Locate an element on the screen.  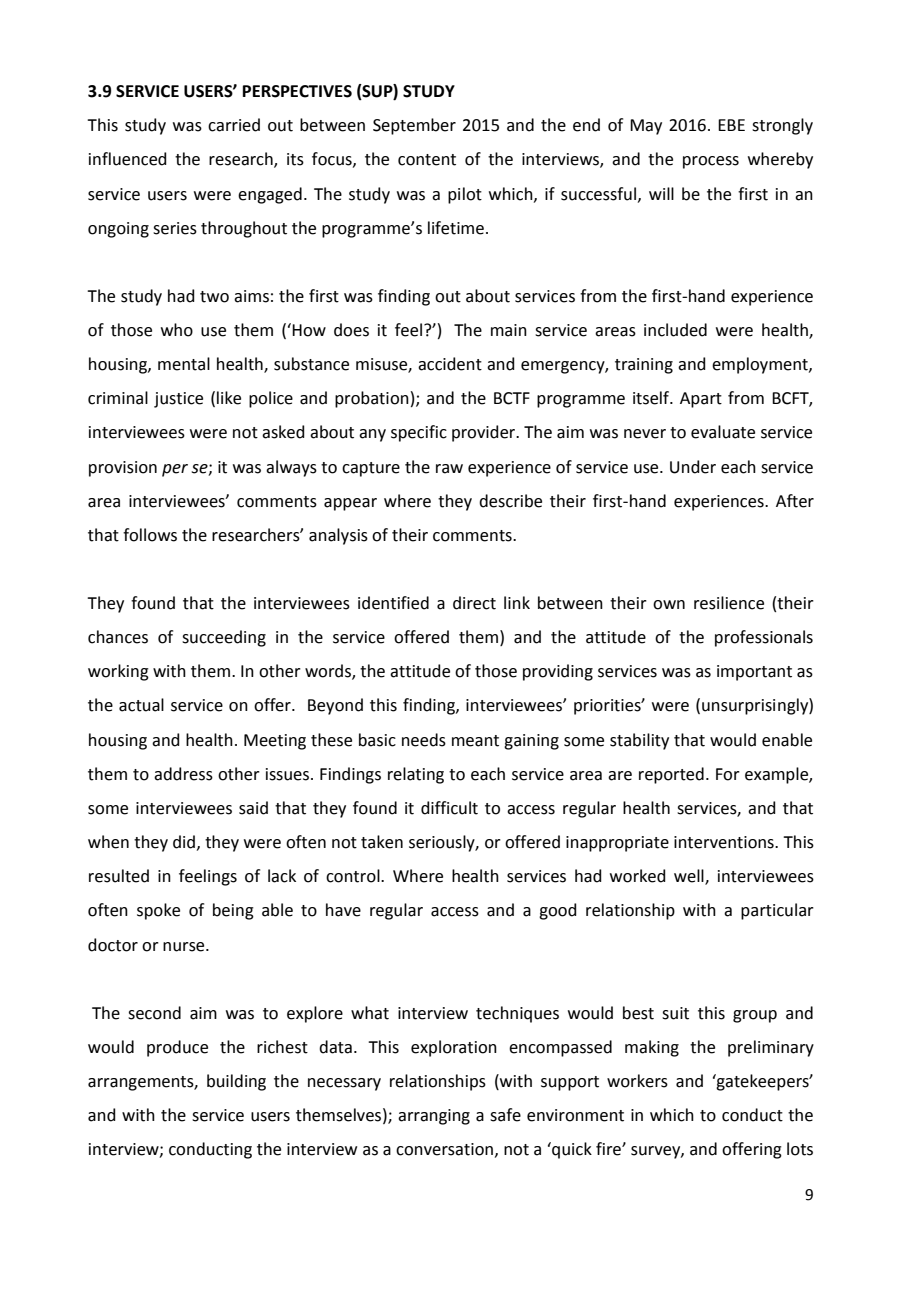
raw is located at coordinates (449, 469).
